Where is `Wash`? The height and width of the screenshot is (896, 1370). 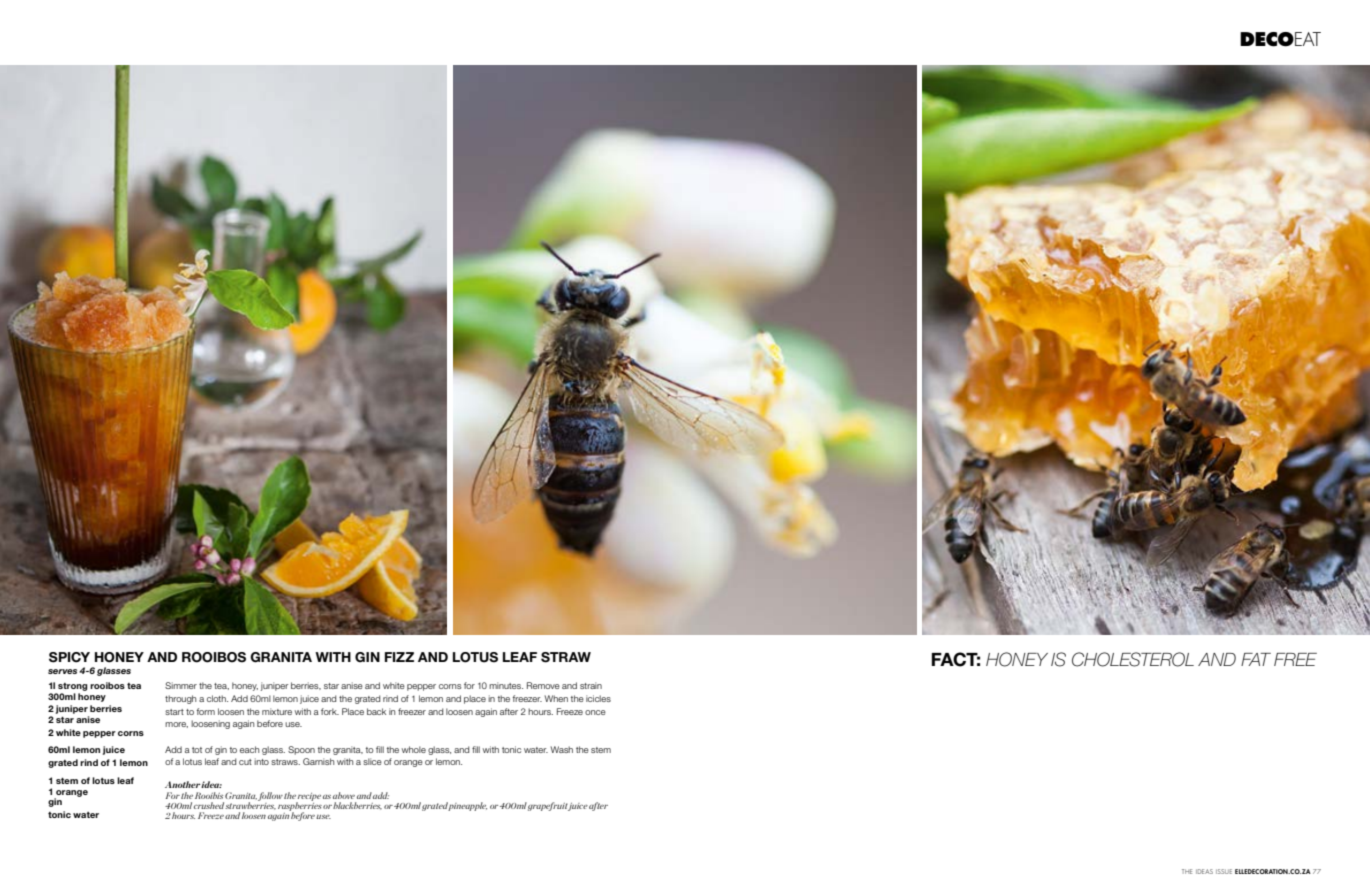
Wash is located at coordinates (562, 749).
